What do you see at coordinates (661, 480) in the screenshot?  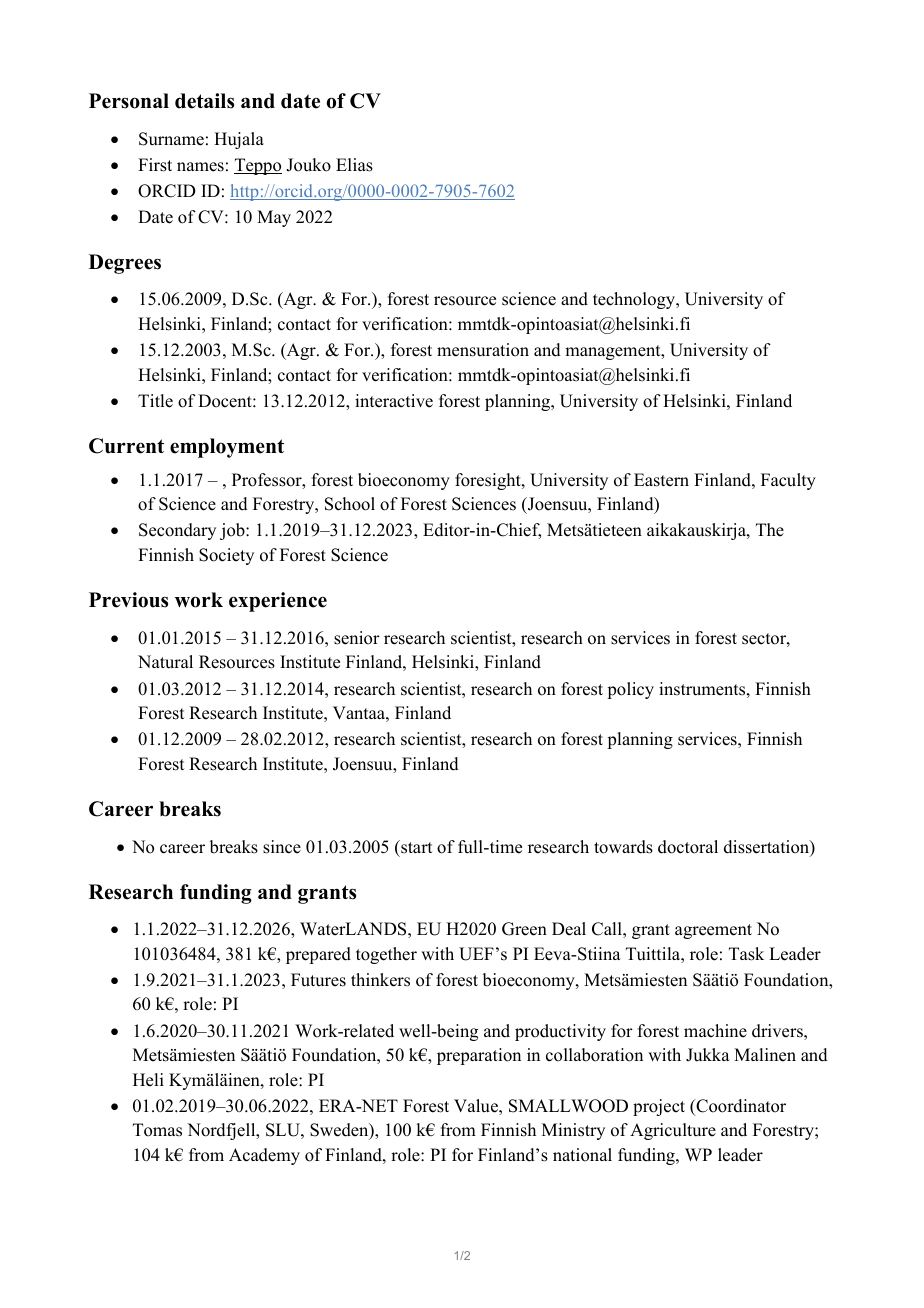 I see `Eastern` at bounding box center [661, 480].
